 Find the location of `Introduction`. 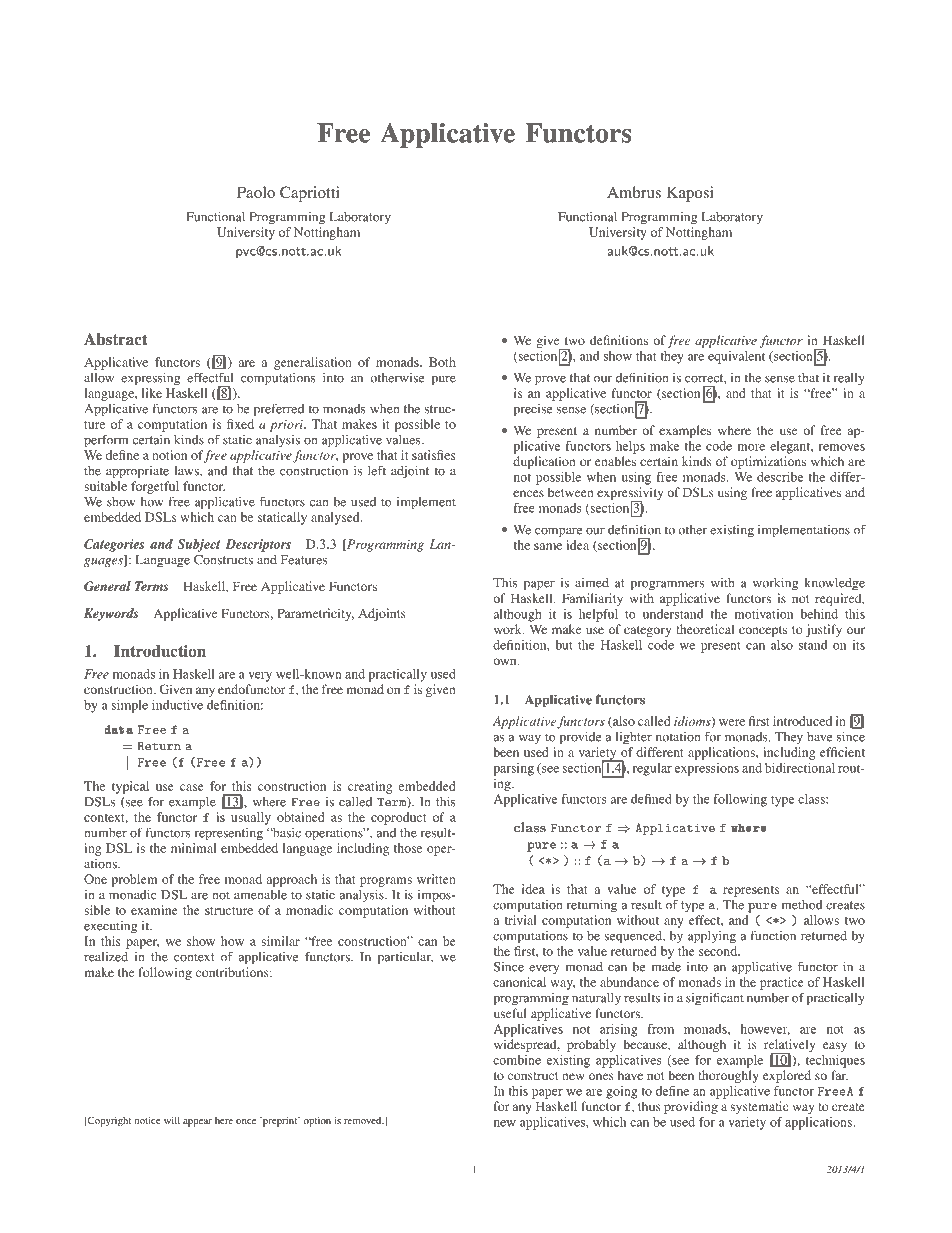

Introduction is located at coordinates (160, 651).
